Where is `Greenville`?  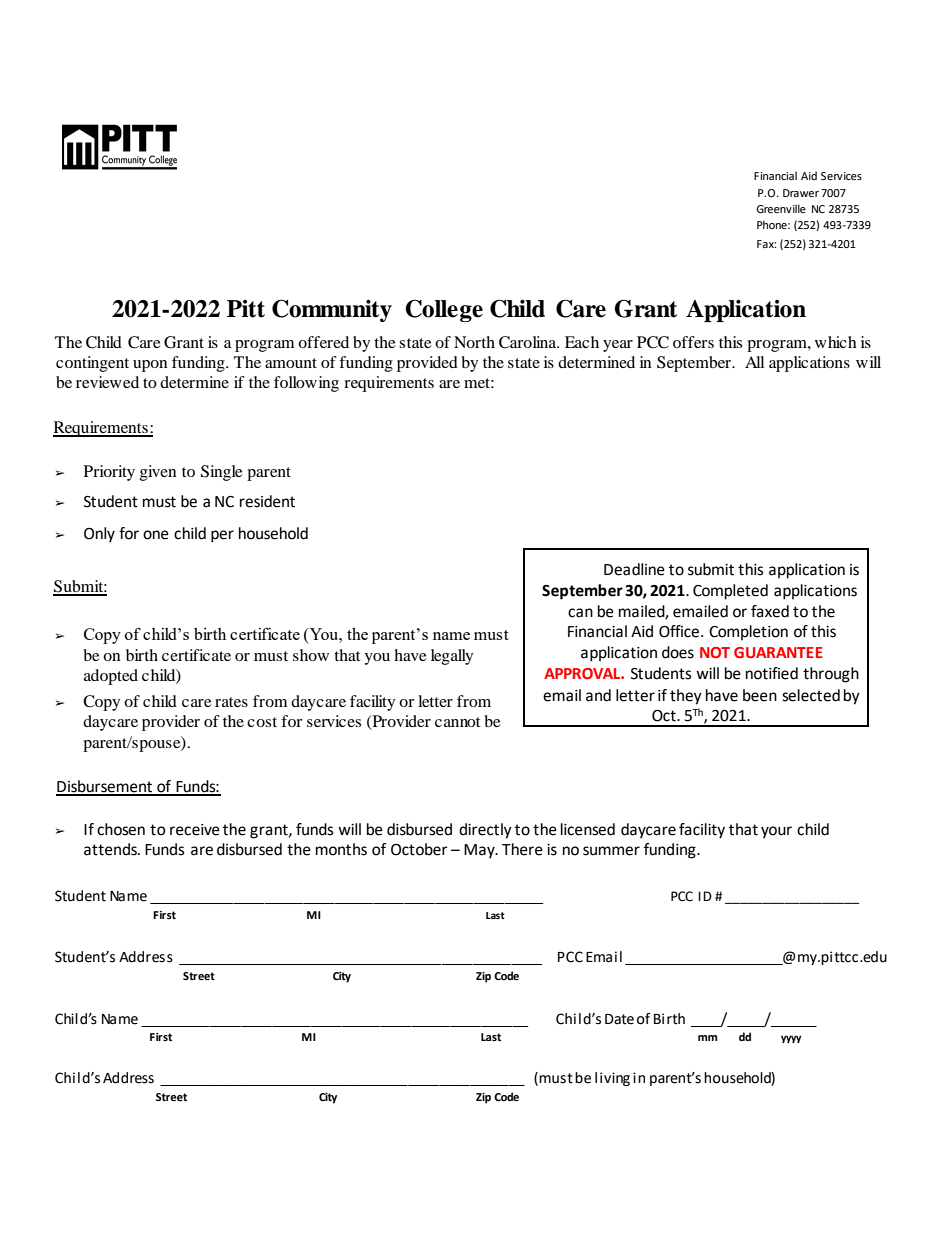
Greenville is located at coordinates (781, 208).
